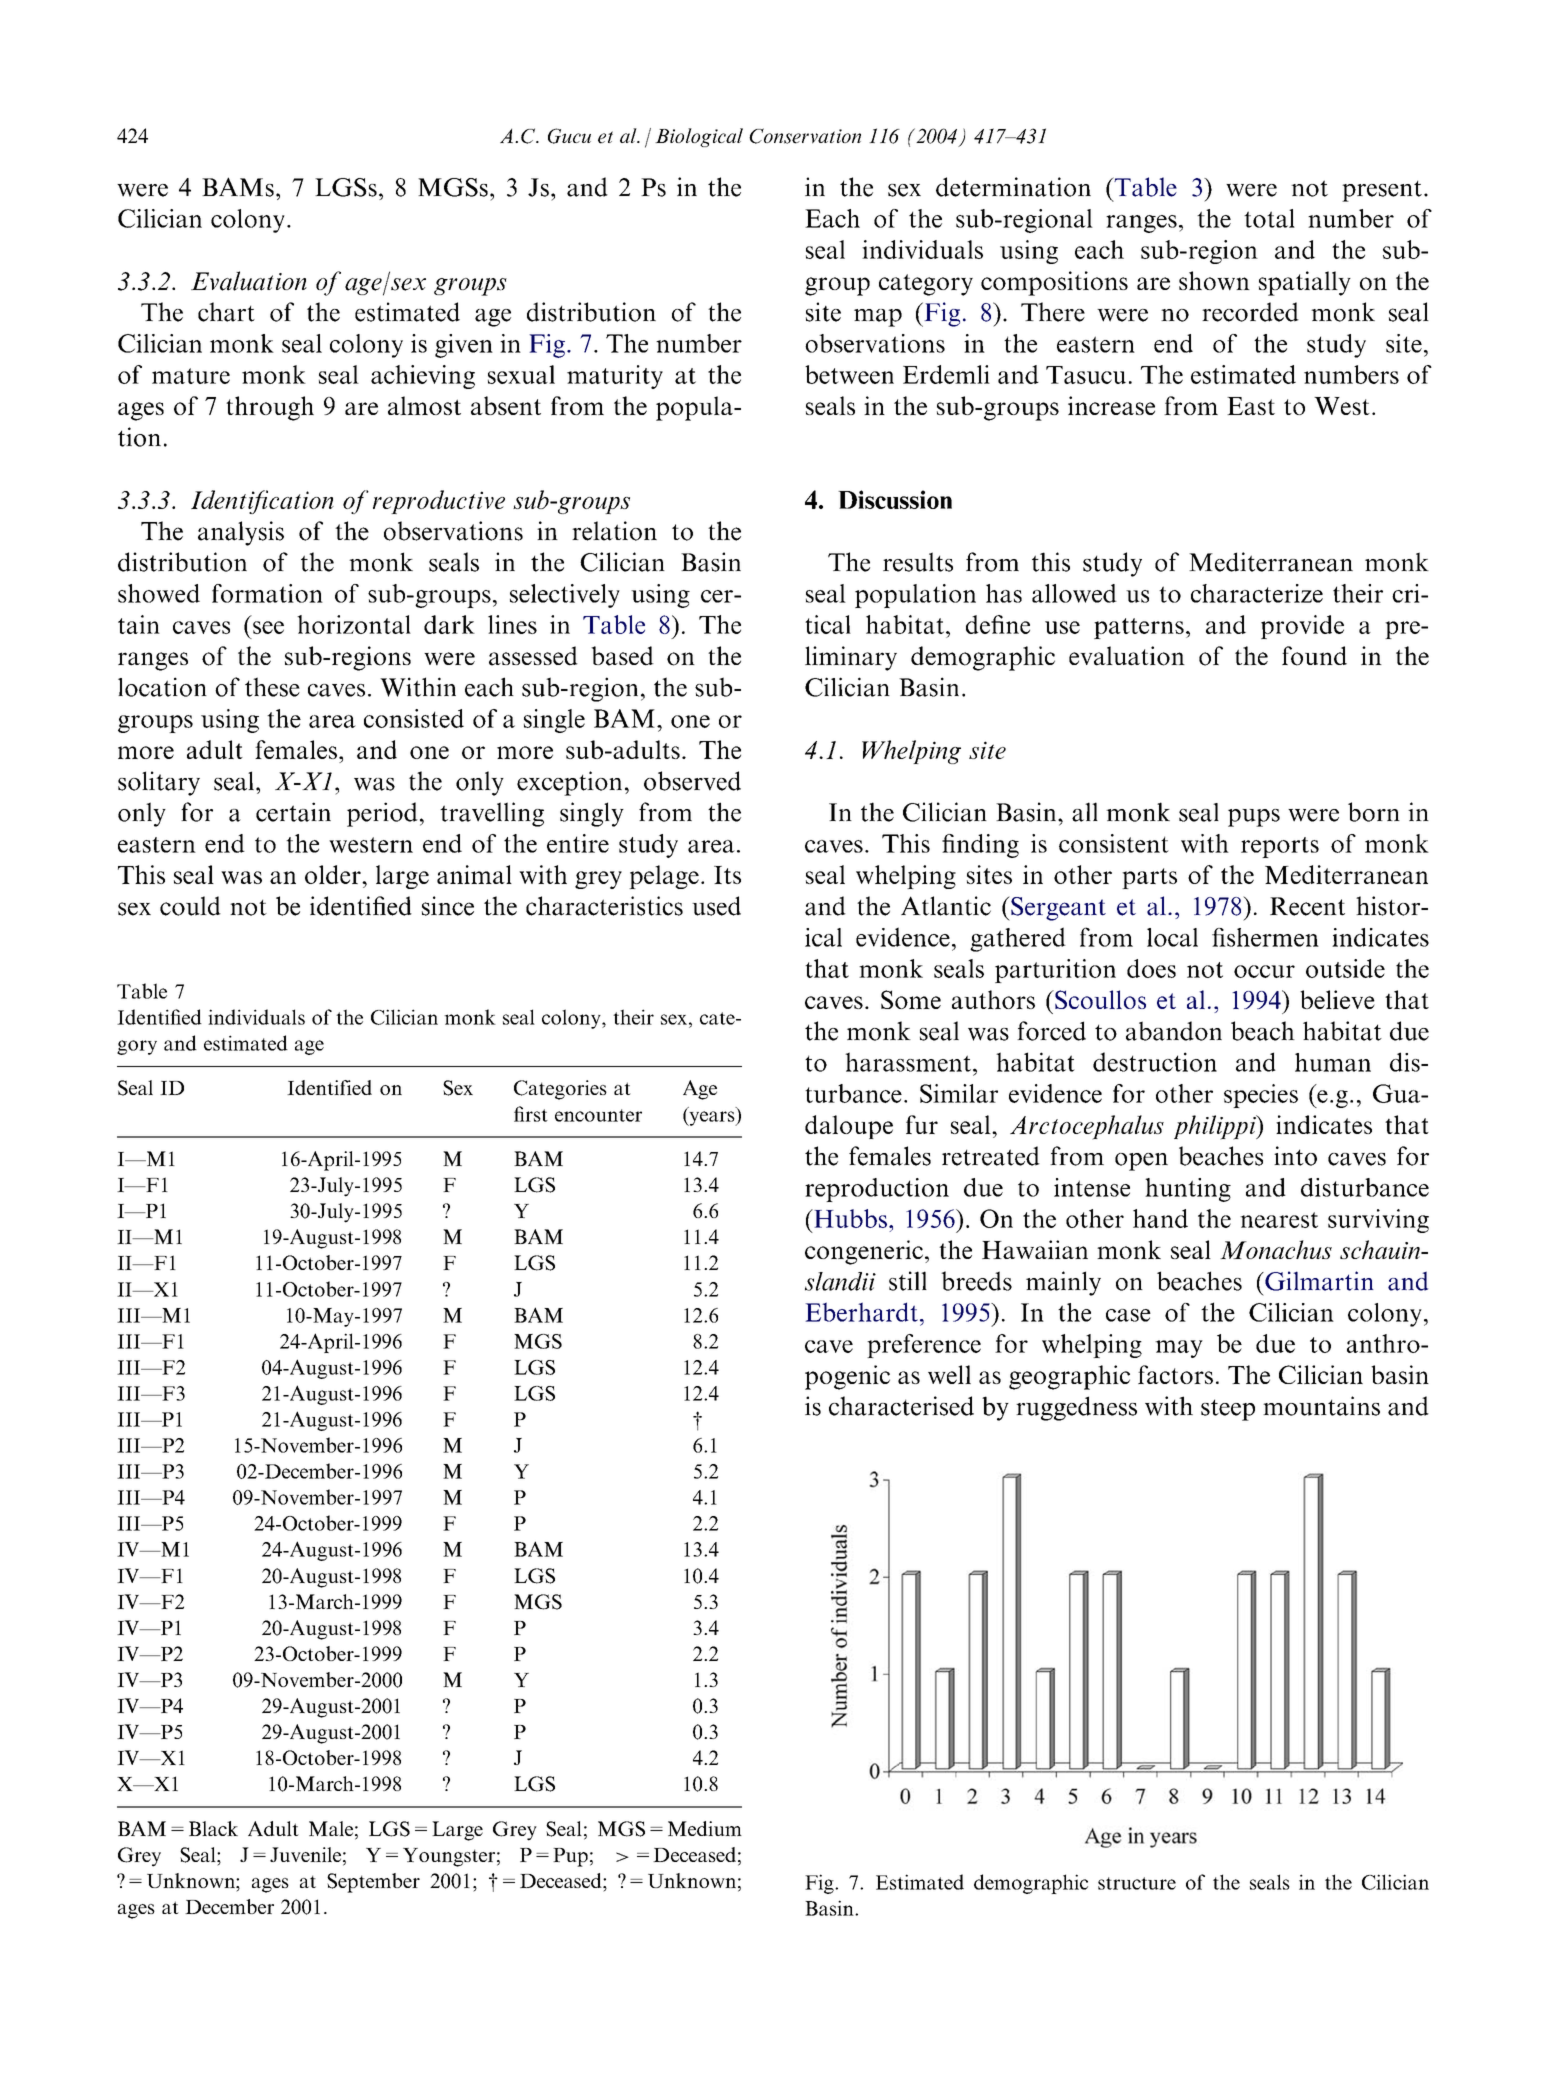  What do you see at coordinates (622, 656) in the page?
I see `based` at bounding box center [622, 656].
